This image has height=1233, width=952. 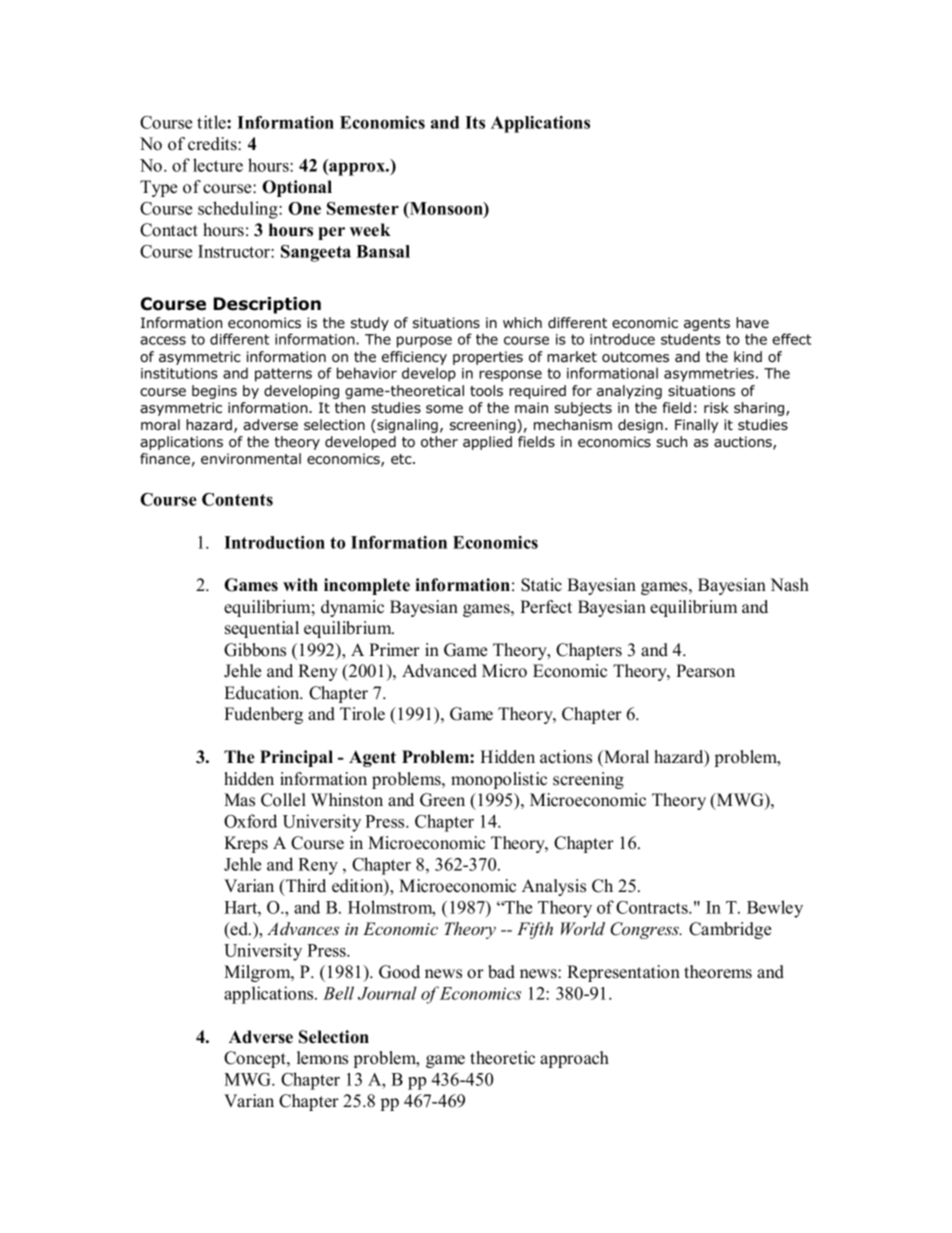 I want to click on Semester, so click(x=363, y=208).
